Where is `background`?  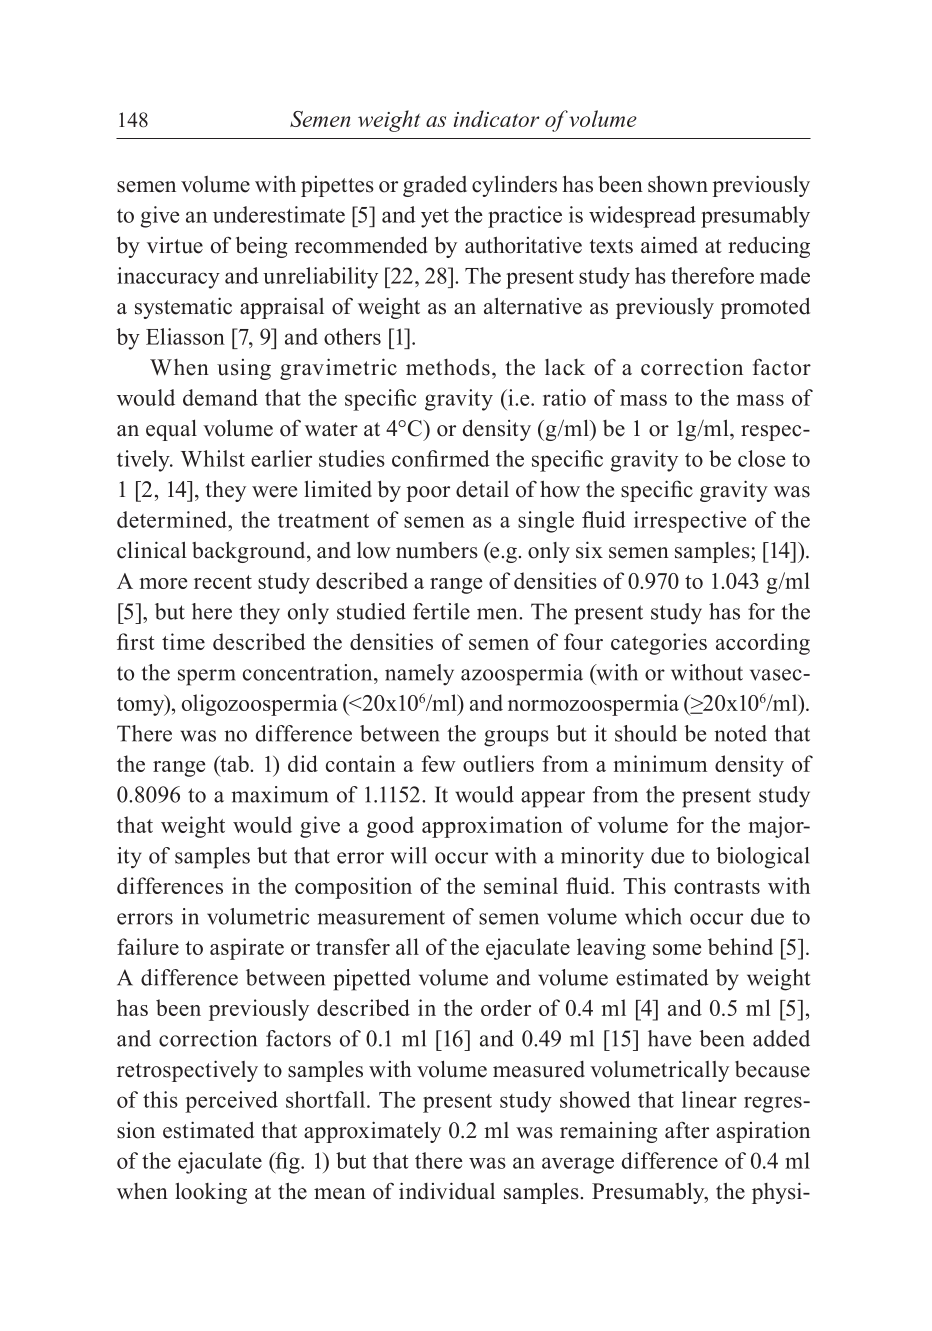
background is located at coordinates (250, 552).
